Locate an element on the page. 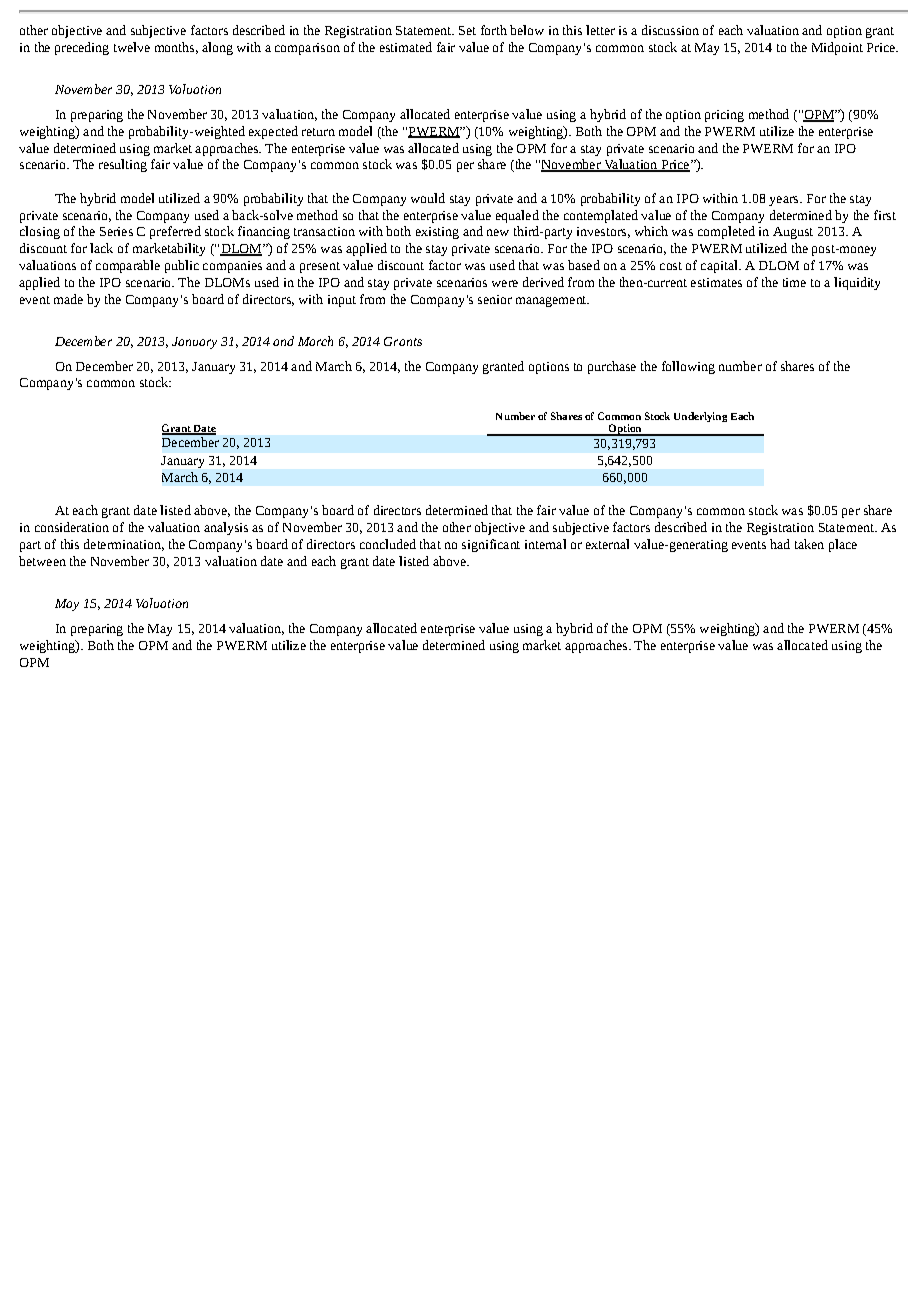 This document has width=924, height=1308. resulting is located at coordinates (123, 165).
